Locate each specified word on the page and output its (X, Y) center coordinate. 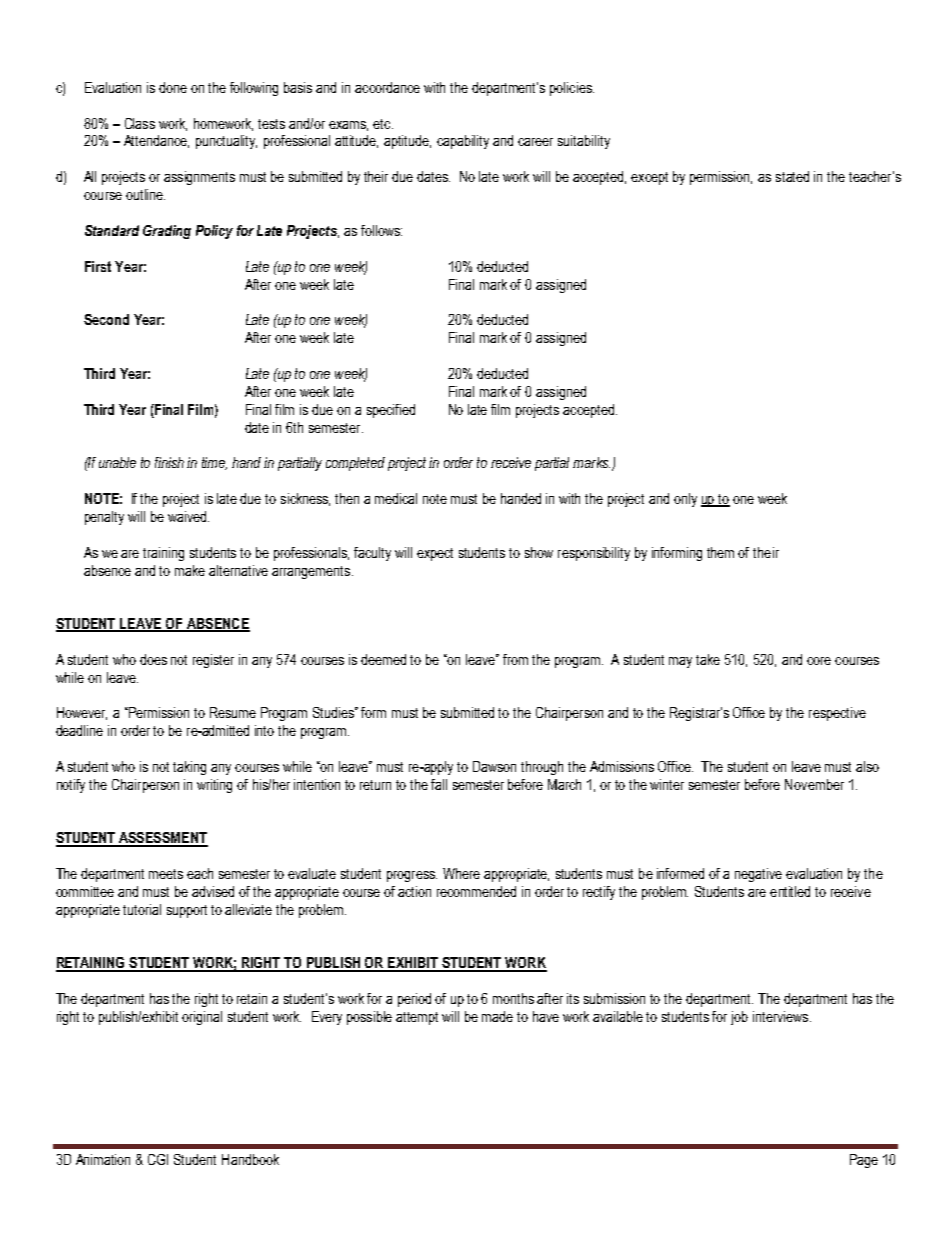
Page (864, 1161)
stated (792, 176)
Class (140, 123)
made (497, 1016)
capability (463, 142)
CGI (158, 1159)
